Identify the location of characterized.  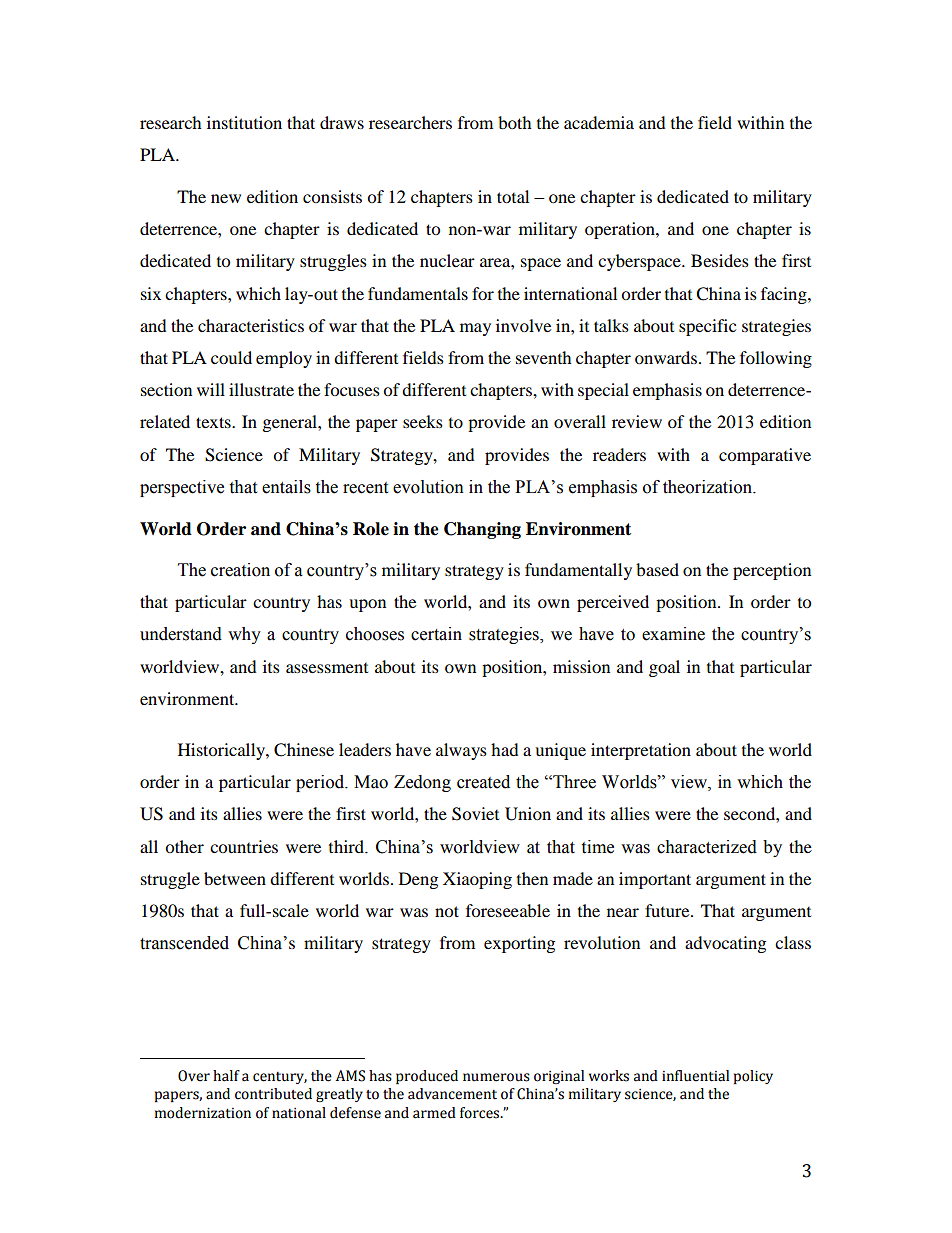
(707, 847).
